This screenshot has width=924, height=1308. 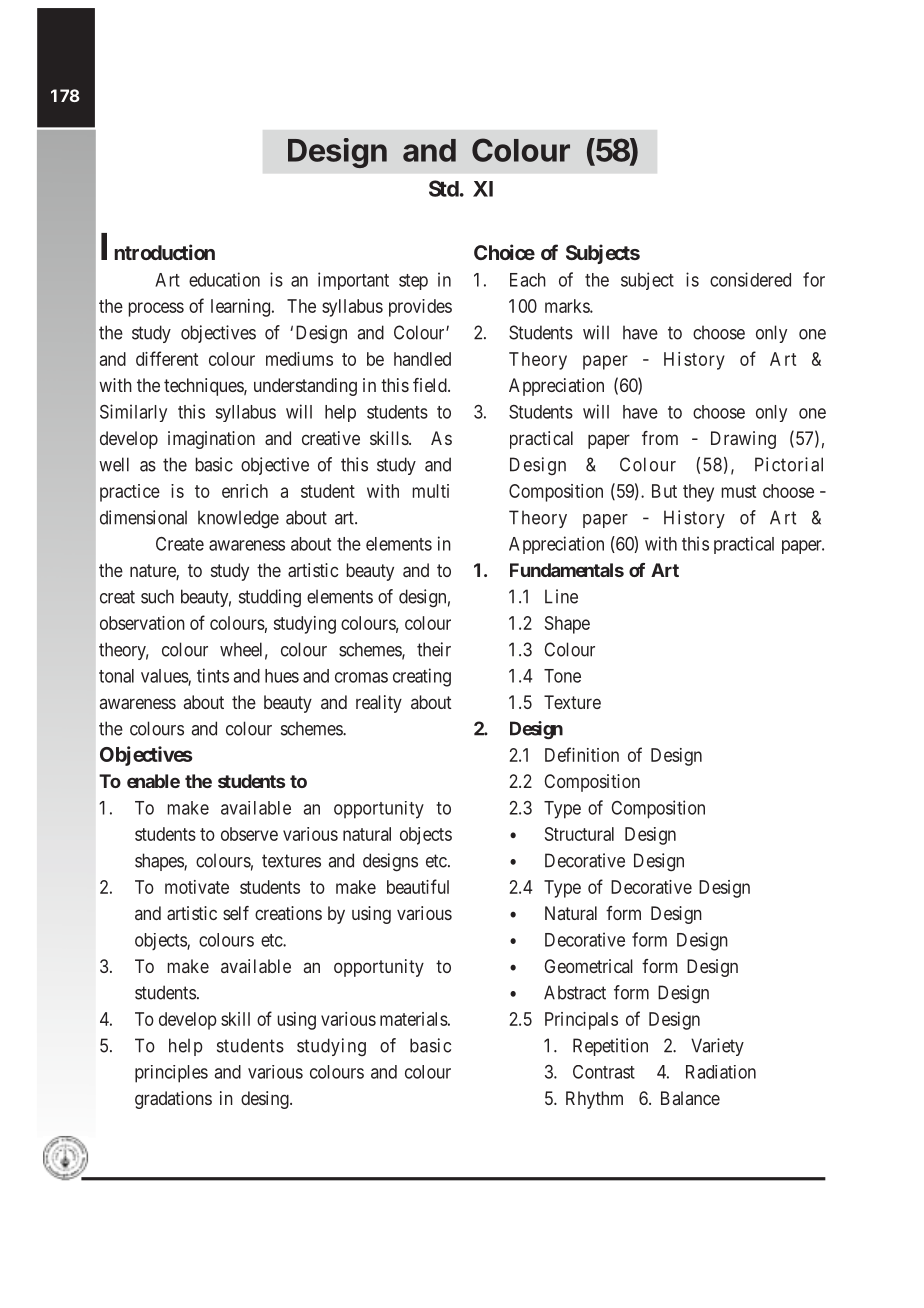 What do you see at coordinates (224, 279) in the screenshot?
I see `education` at bounding box center [224, 279].
